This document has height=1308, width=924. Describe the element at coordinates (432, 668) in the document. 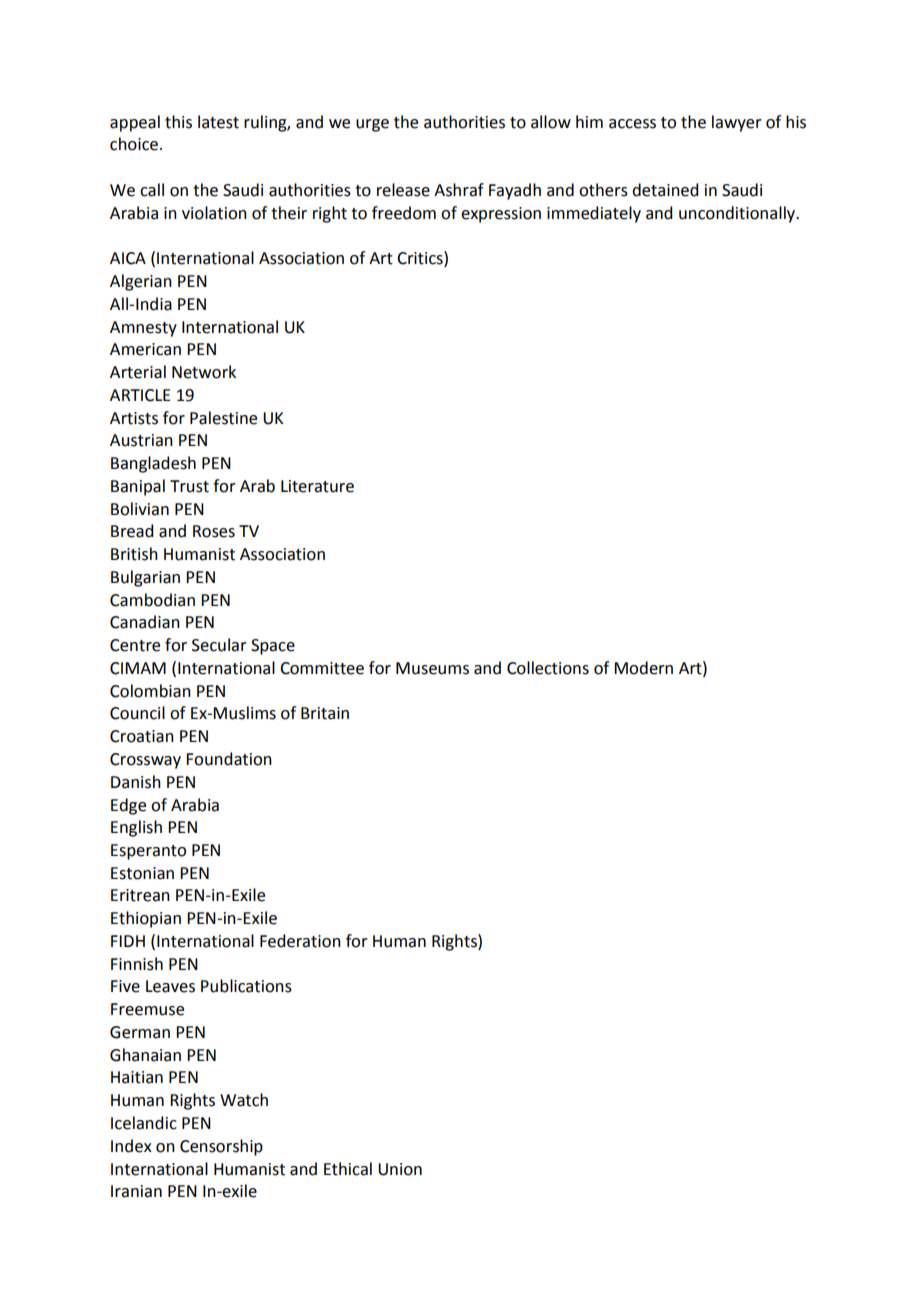

I see `Museums` at that location.
